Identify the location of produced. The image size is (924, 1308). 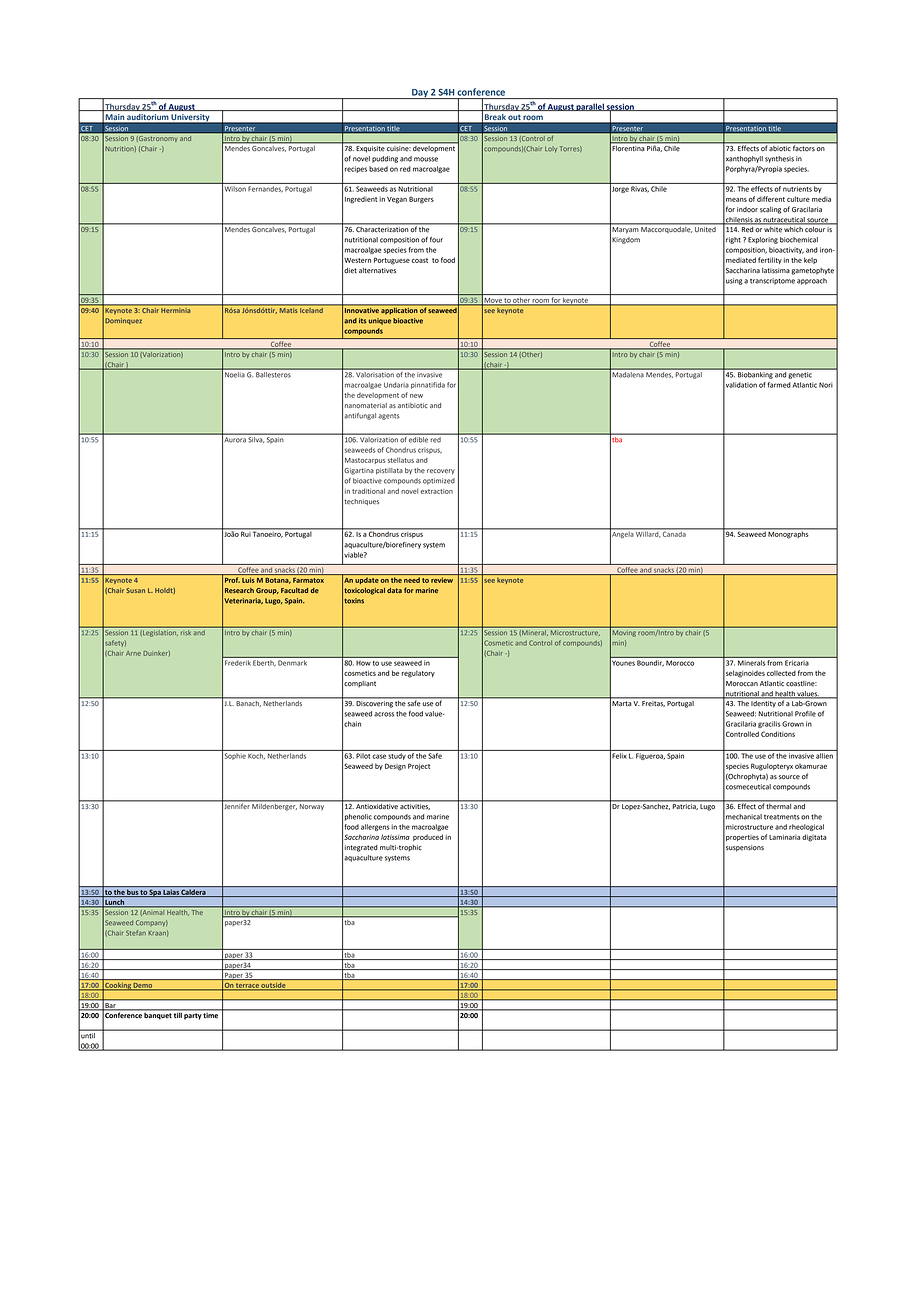
(428, 837).
